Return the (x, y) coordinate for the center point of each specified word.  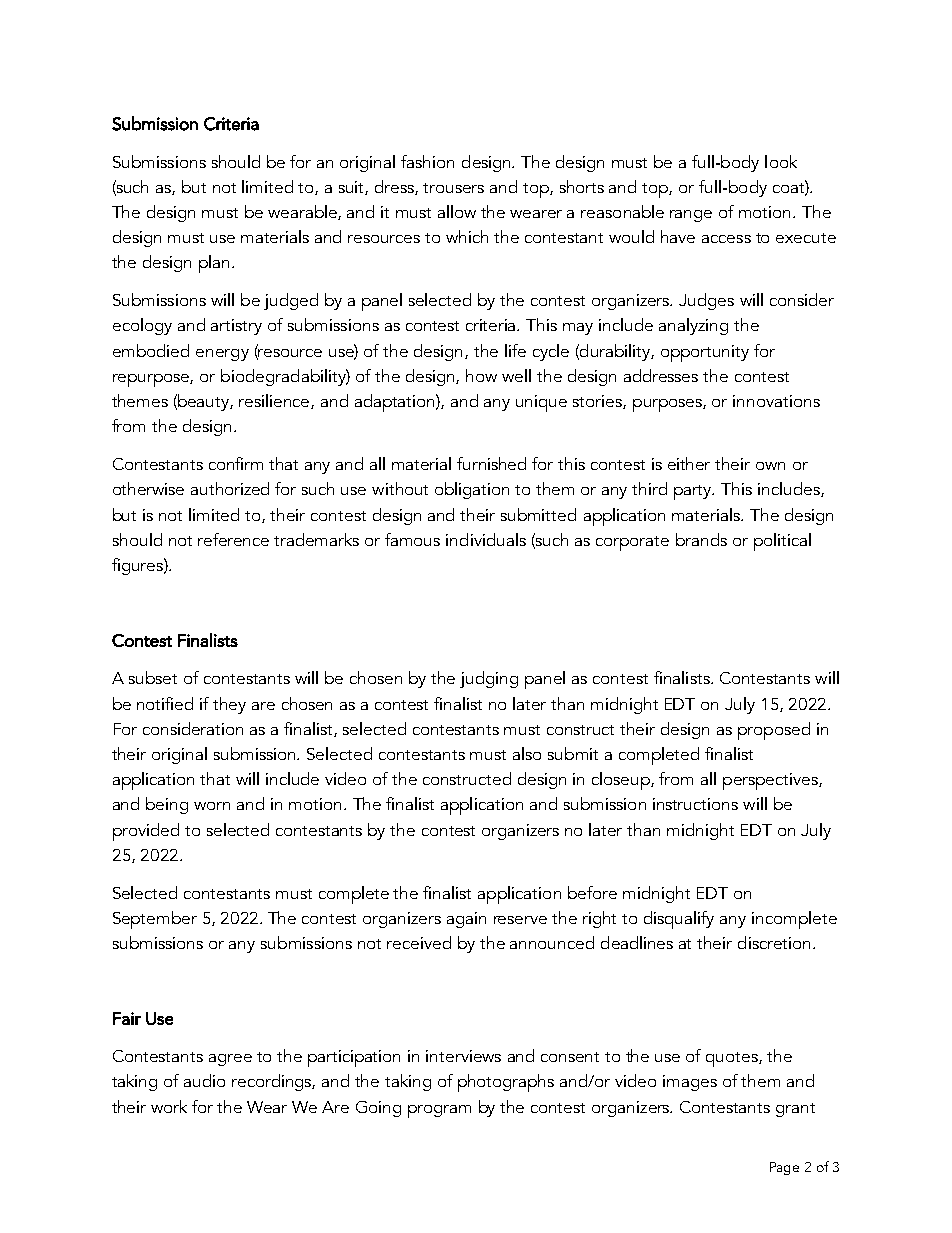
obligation (472, 490)
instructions (695, 804)
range (691, 216)
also (527, 753)
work (169, 1106)
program (439, 1111)
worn (212, 806)
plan (214, 264)
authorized (230, 488)
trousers (453, 188)
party (694, 492)
